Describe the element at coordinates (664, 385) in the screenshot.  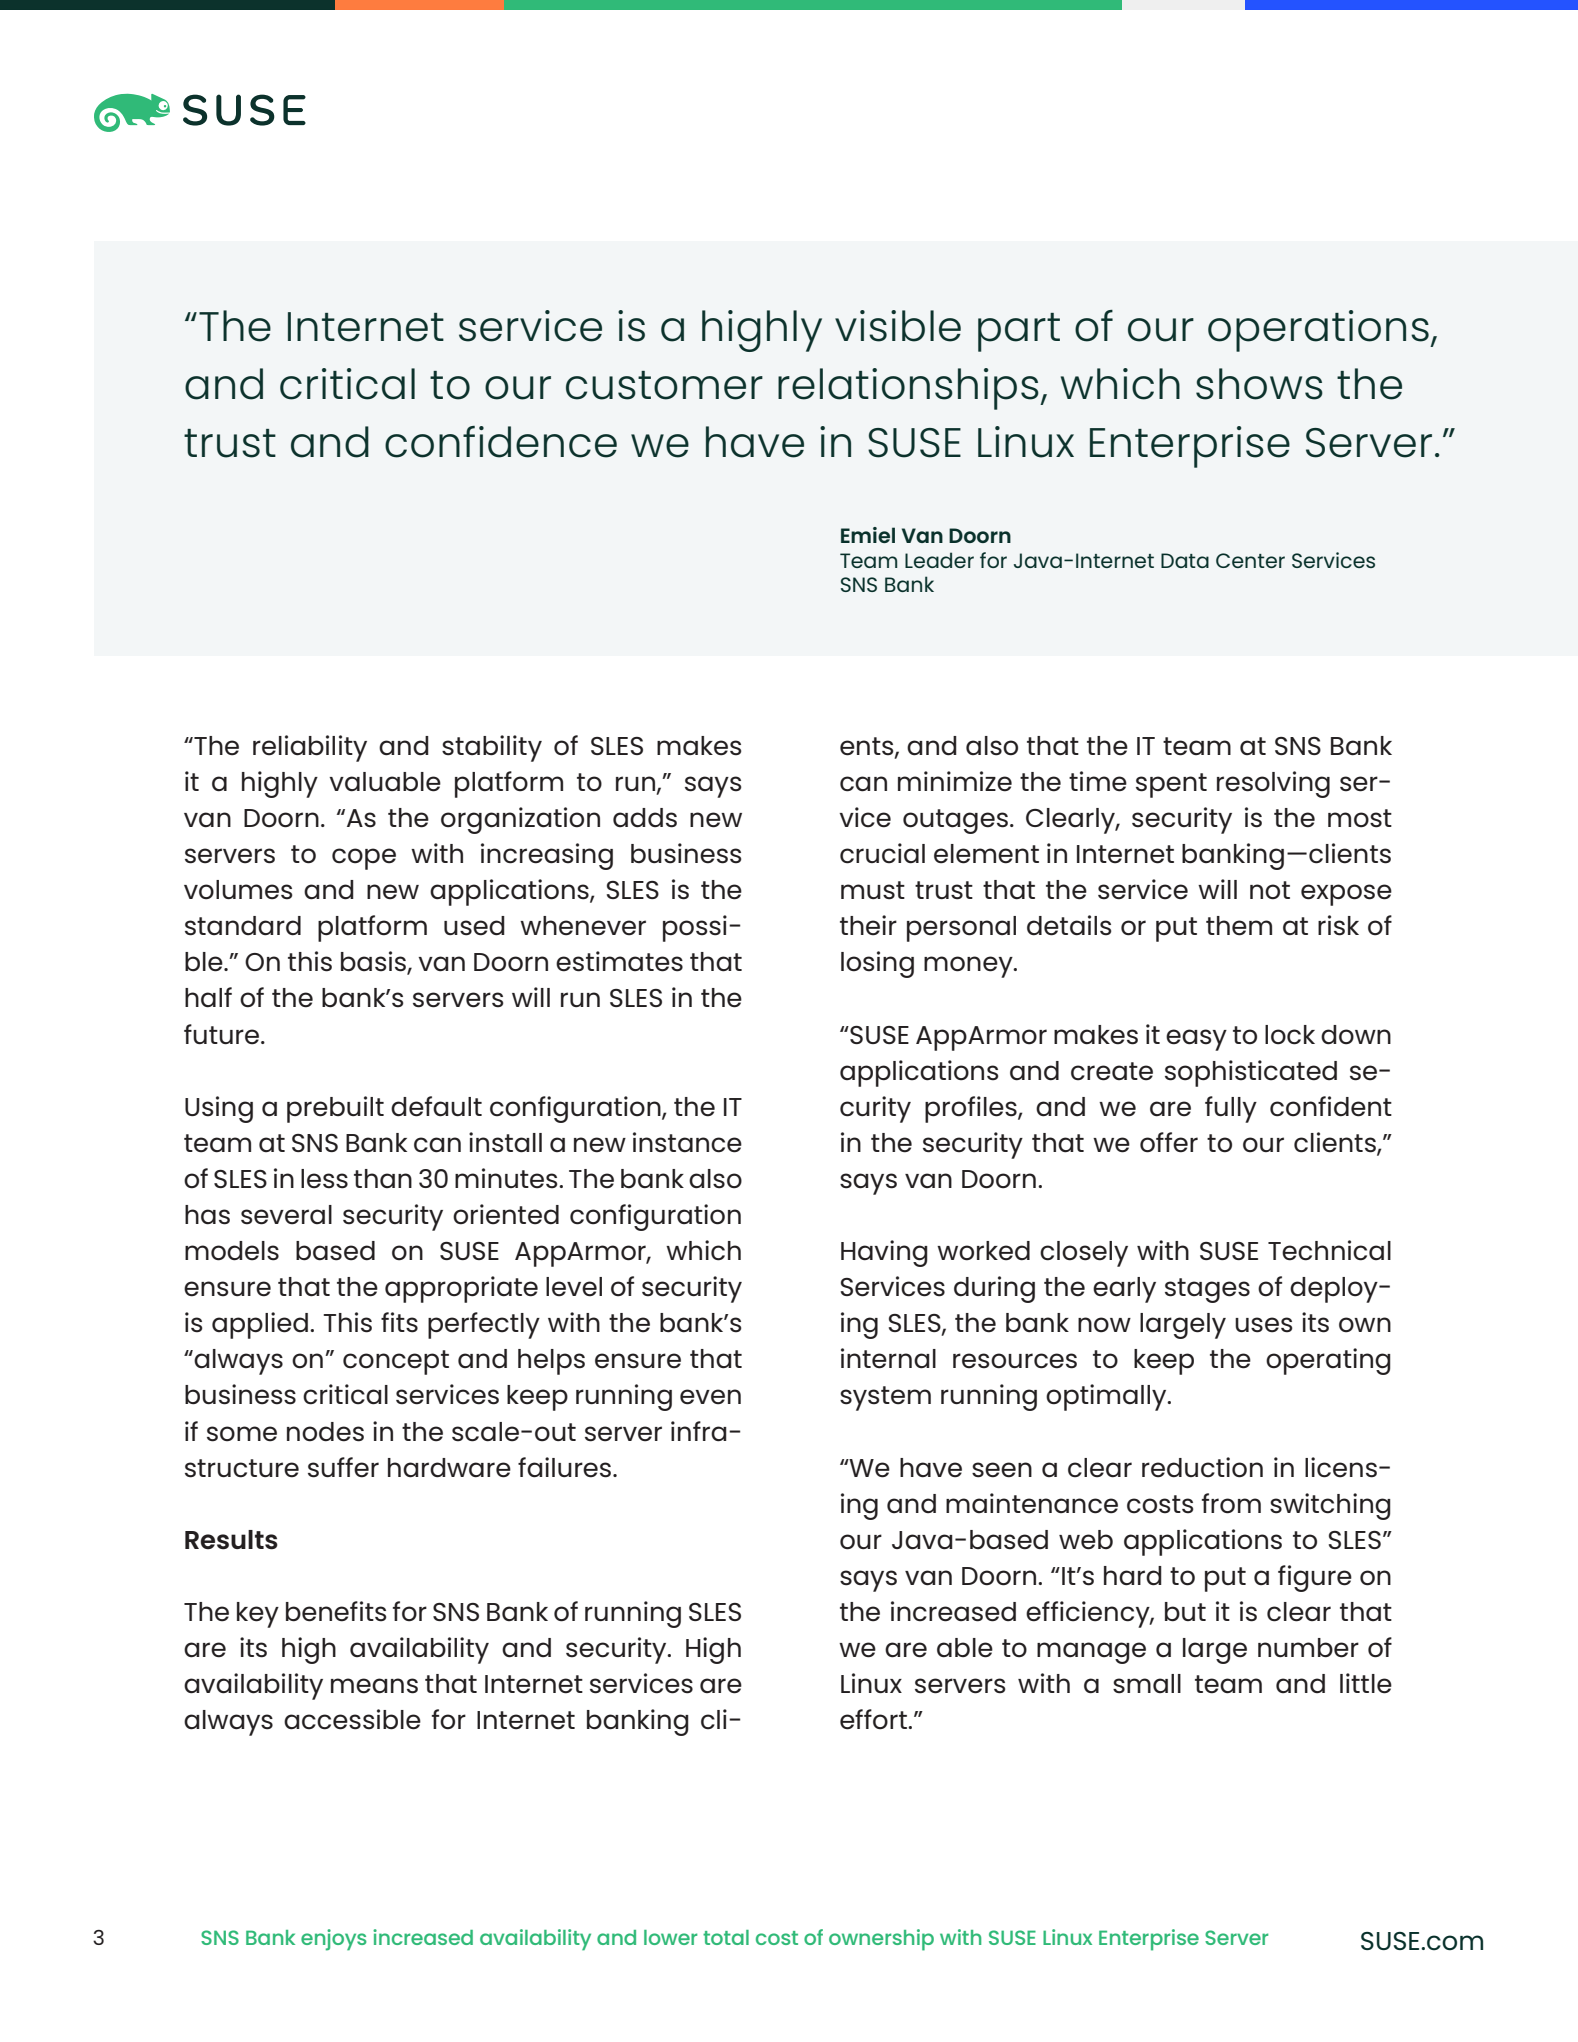
I see `customer` at that location.
